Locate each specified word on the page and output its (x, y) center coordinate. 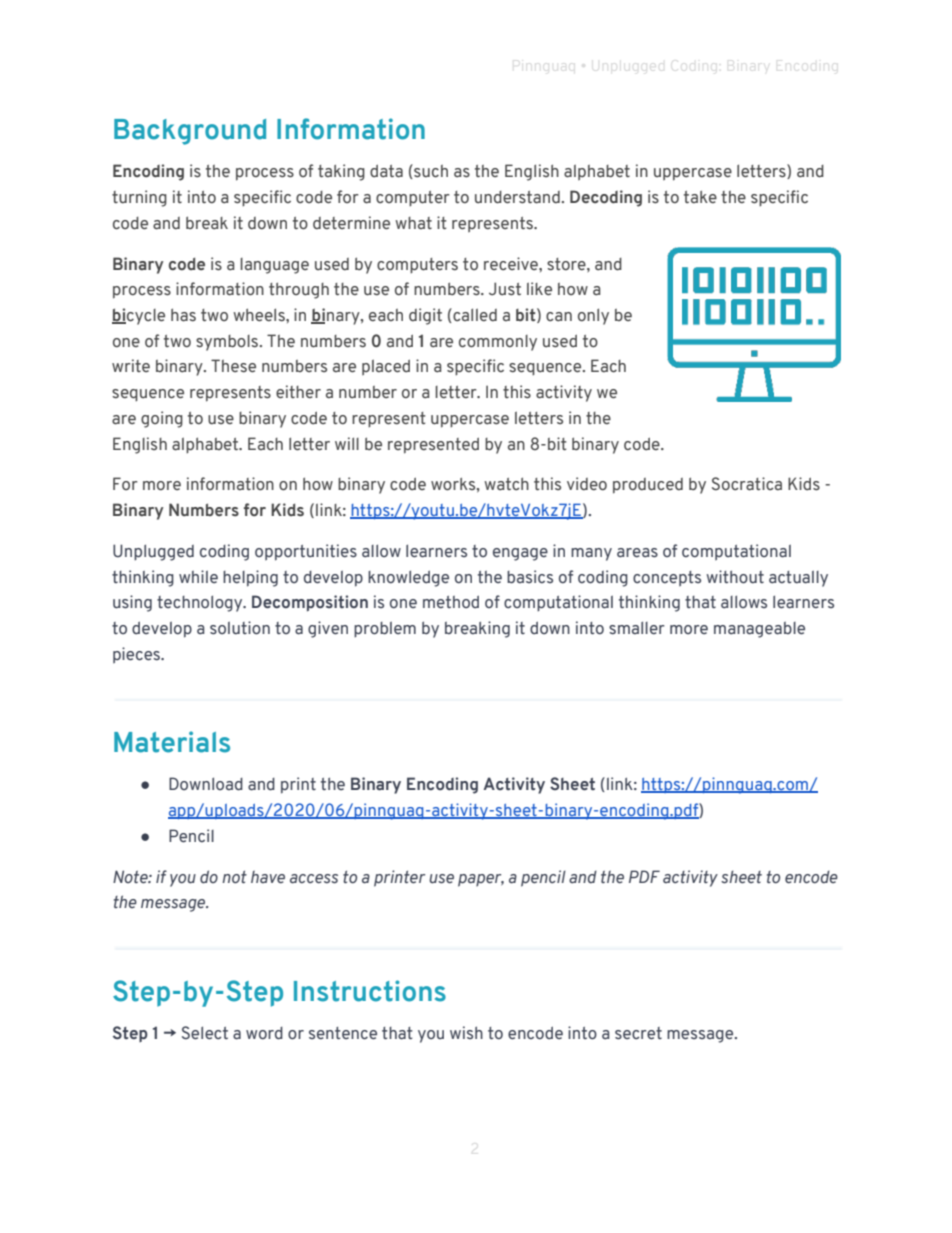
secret (638, 1033)
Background (190, 132)
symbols (228, 343)
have (268, 877)
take (700, 197)
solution (240, 628)
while (198, 576)
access (314, 879)
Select (205, 1033)
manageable (759, 630)
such (430, 171)
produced (648, 486)
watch (506, 483)
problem (385, 629)
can (559, 316)
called (474, 315)
